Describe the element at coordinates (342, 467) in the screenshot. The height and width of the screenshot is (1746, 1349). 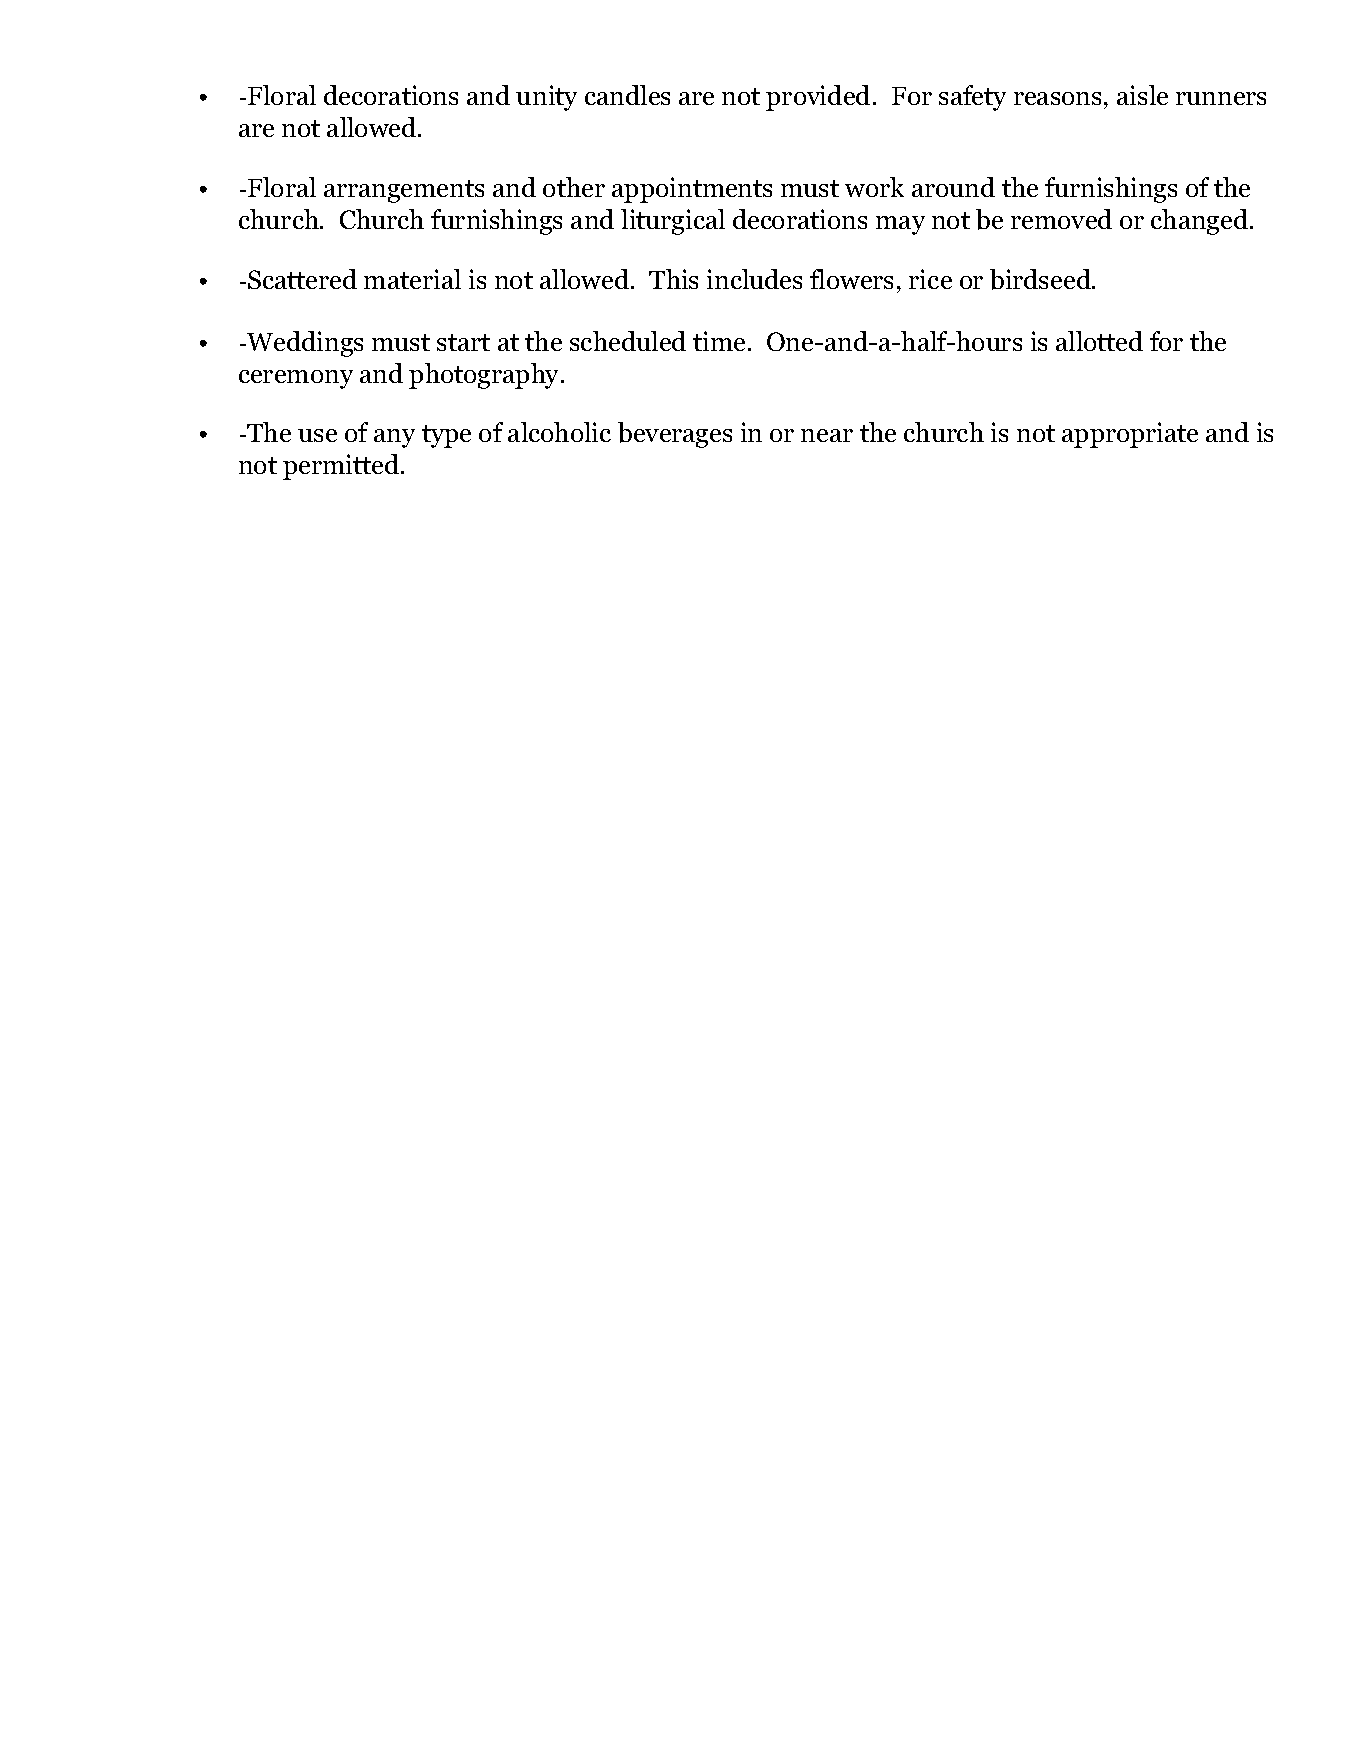
I see `permitted` at that location.
